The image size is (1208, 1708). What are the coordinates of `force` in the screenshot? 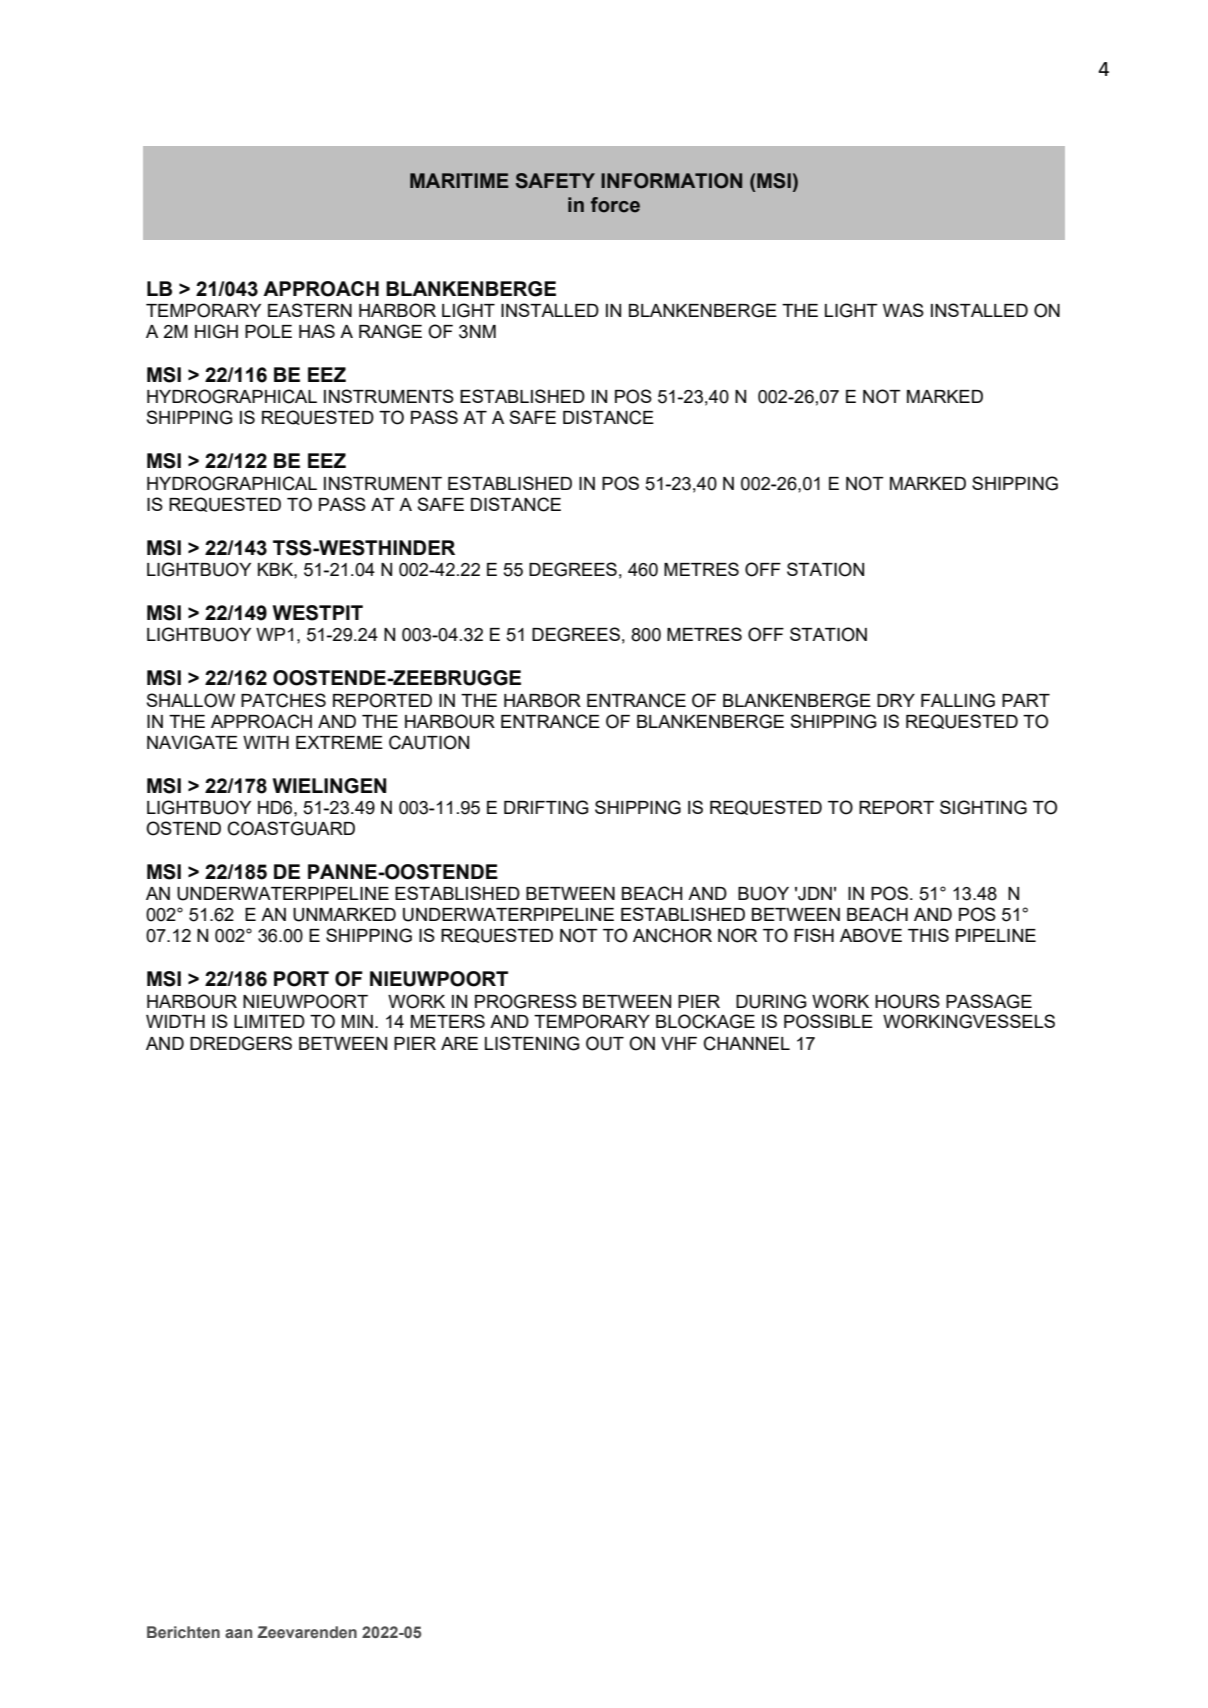 It's located at (615, 205).
